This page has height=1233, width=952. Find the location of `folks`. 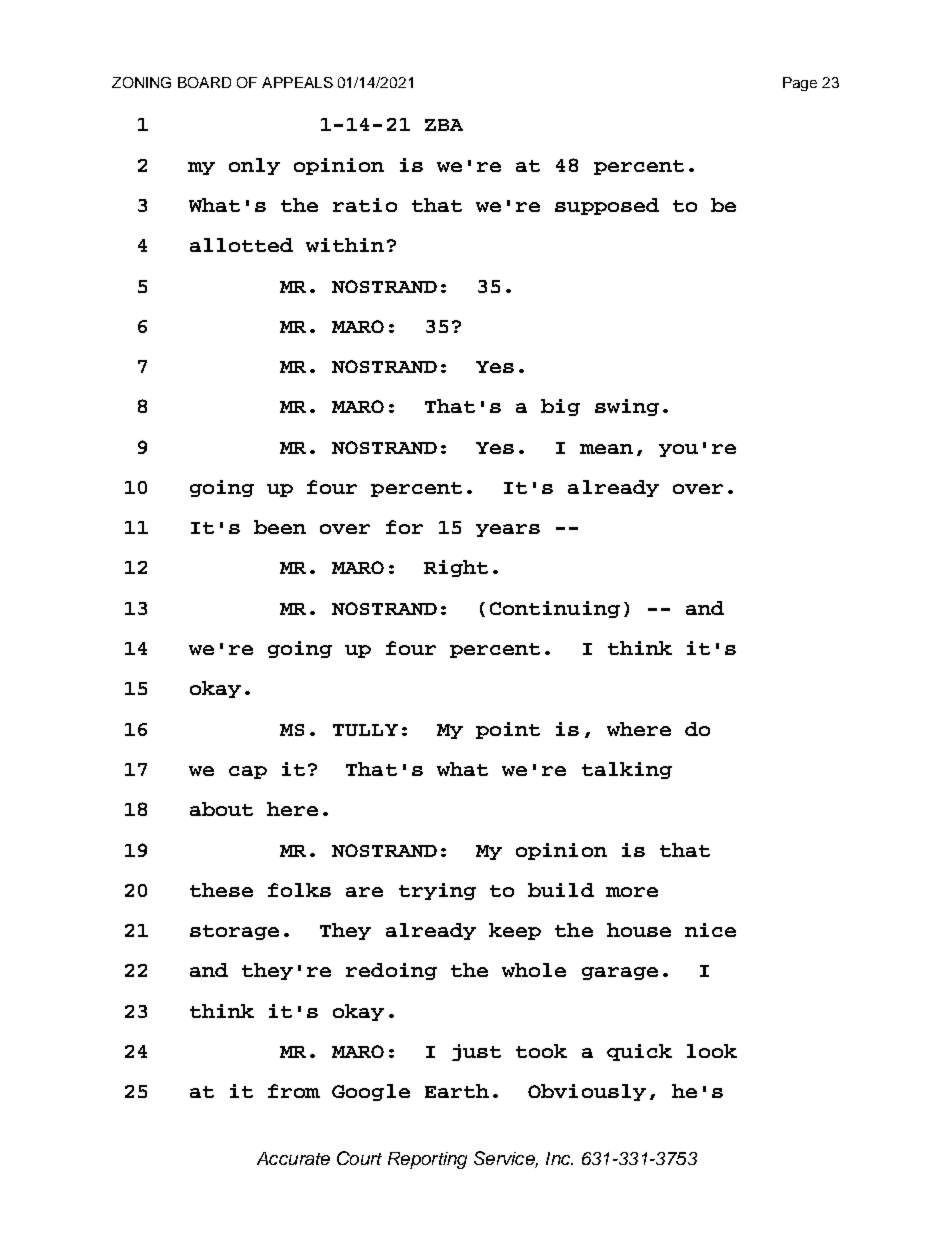

folks is located at coordinates (299, 890).
